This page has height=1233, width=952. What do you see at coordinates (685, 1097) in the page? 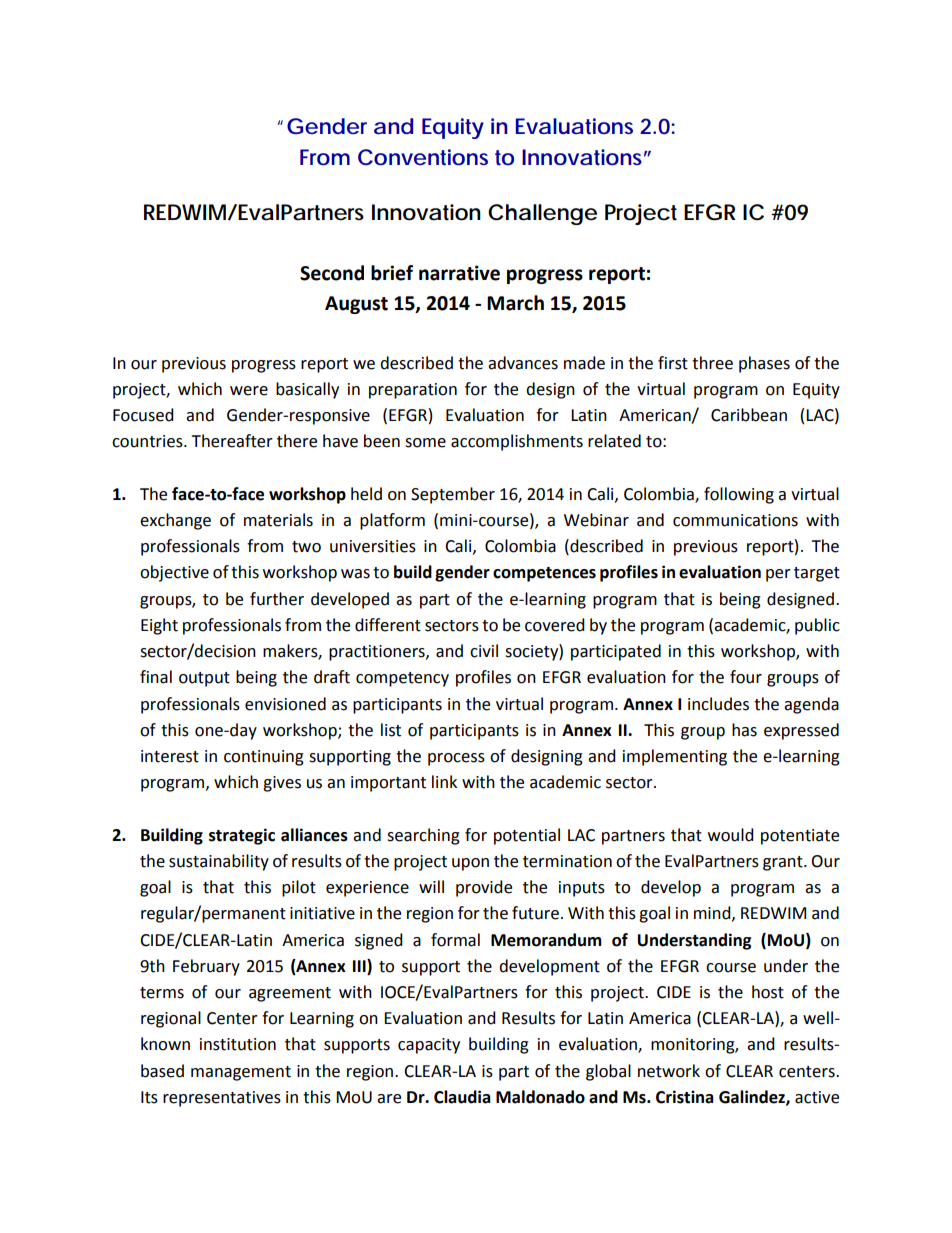
I see `Cristina` at bounding box center [685, 1097].
